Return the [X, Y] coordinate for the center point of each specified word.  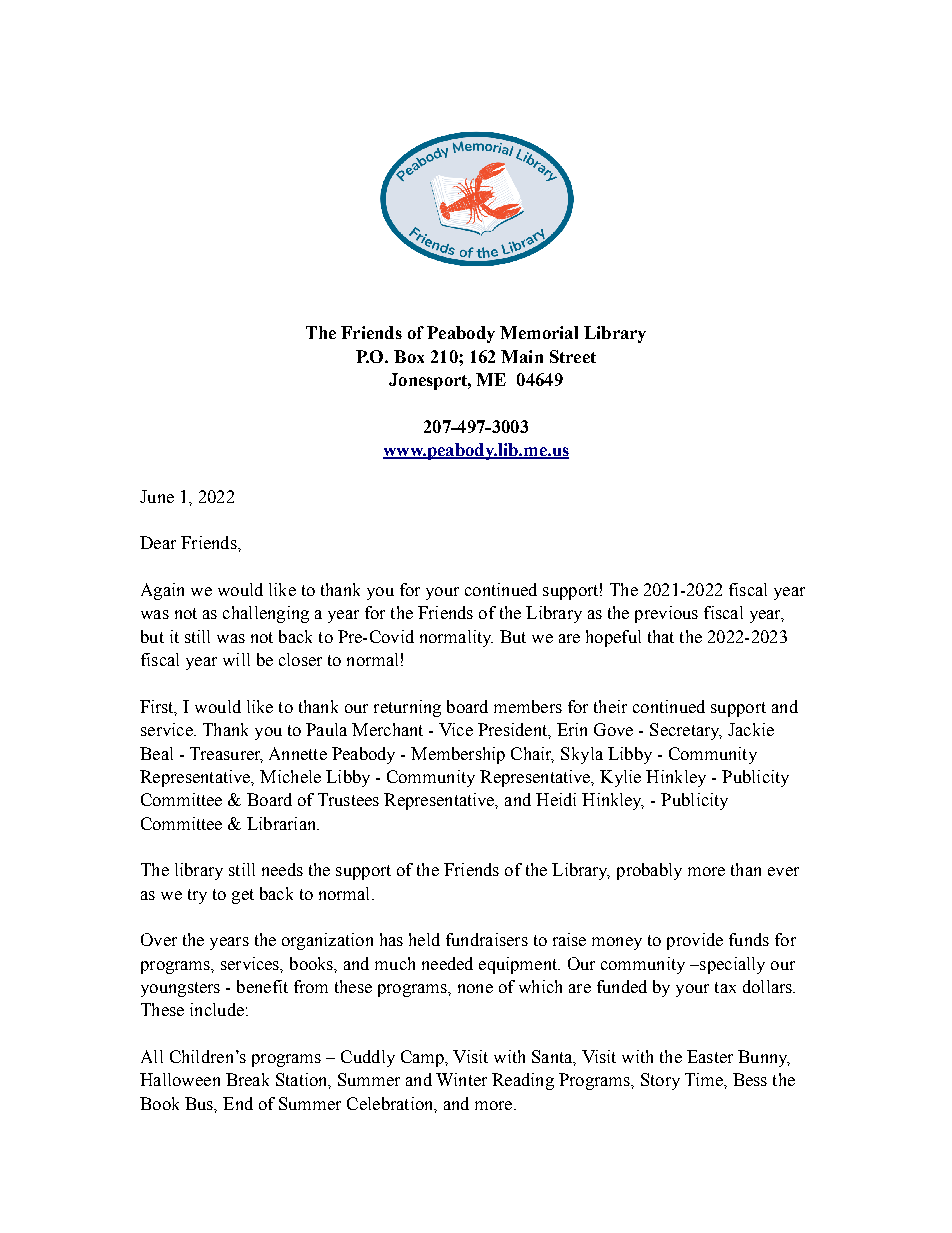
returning [407, 708]
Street [573, 356]
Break [247, 1079]
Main [522, 356]
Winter [461, 1079]
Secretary [686, 731]
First [158, 708]
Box [409, 356]
